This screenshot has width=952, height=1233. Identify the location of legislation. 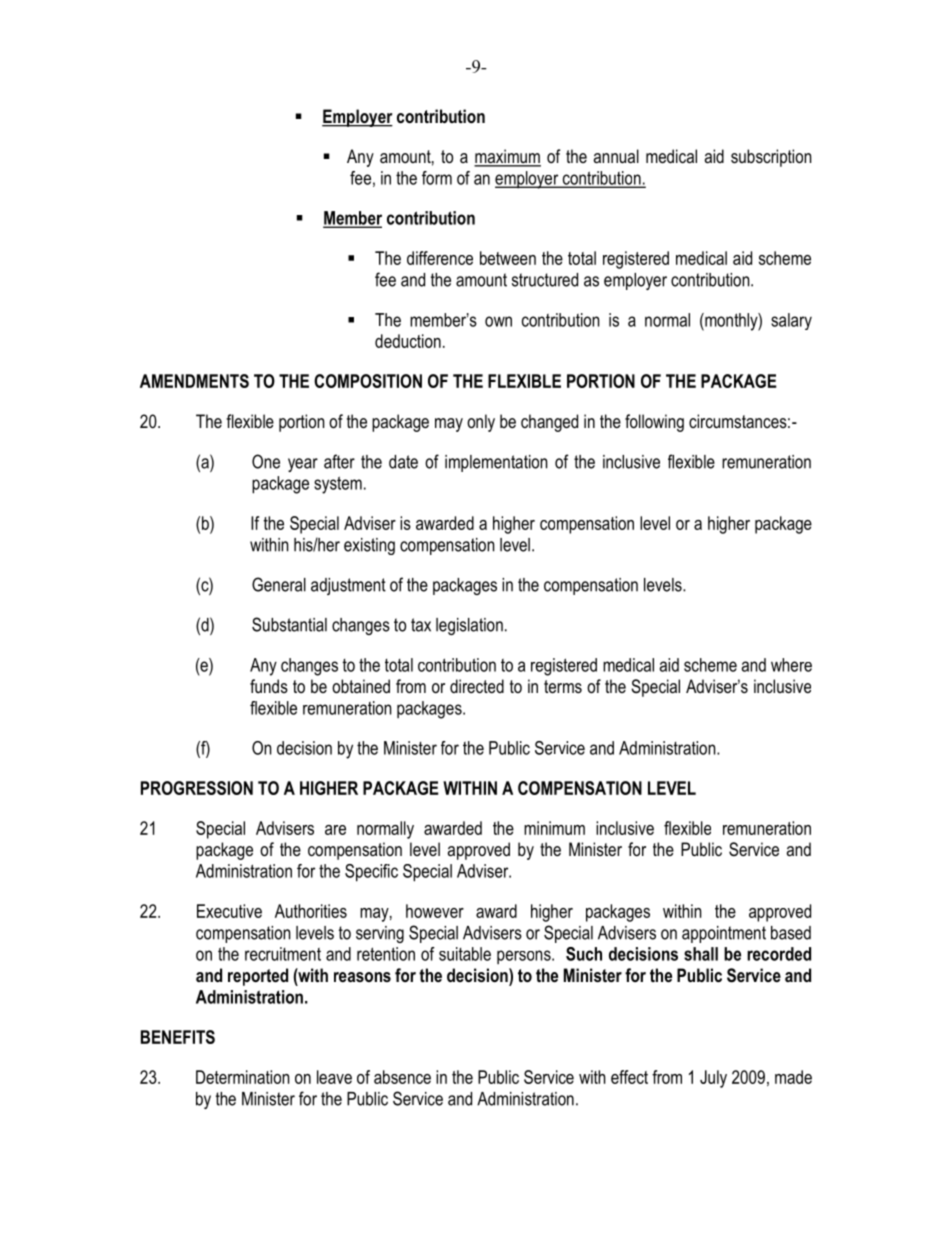
(469, 626).
